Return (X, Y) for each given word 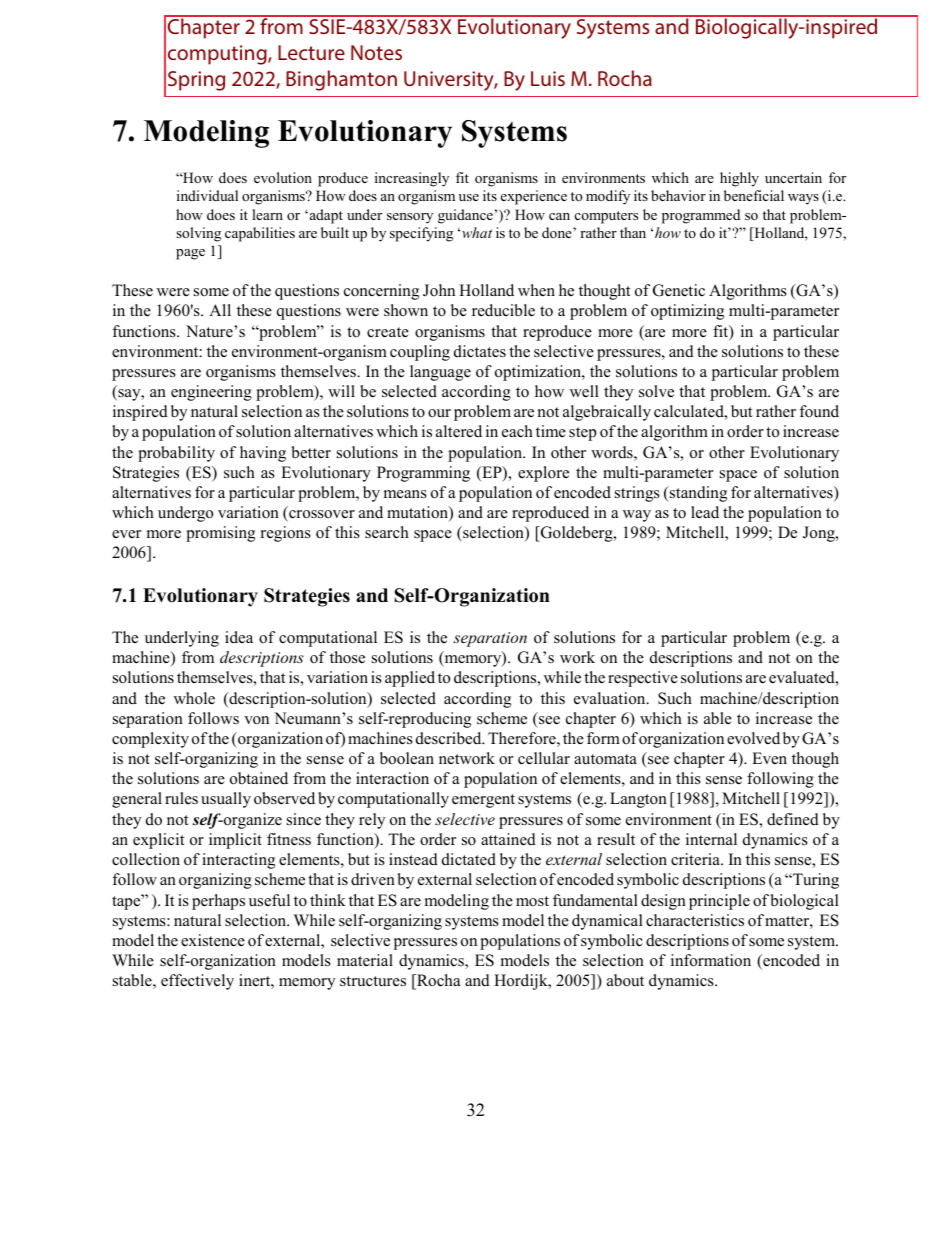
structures (373, 981)
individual (207, 195)
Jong (820, 534)
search (387, 532)
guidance (465, 216)
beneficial (754, 195)
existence (213, 940)
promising (220, 534)
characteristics (695, 920)
